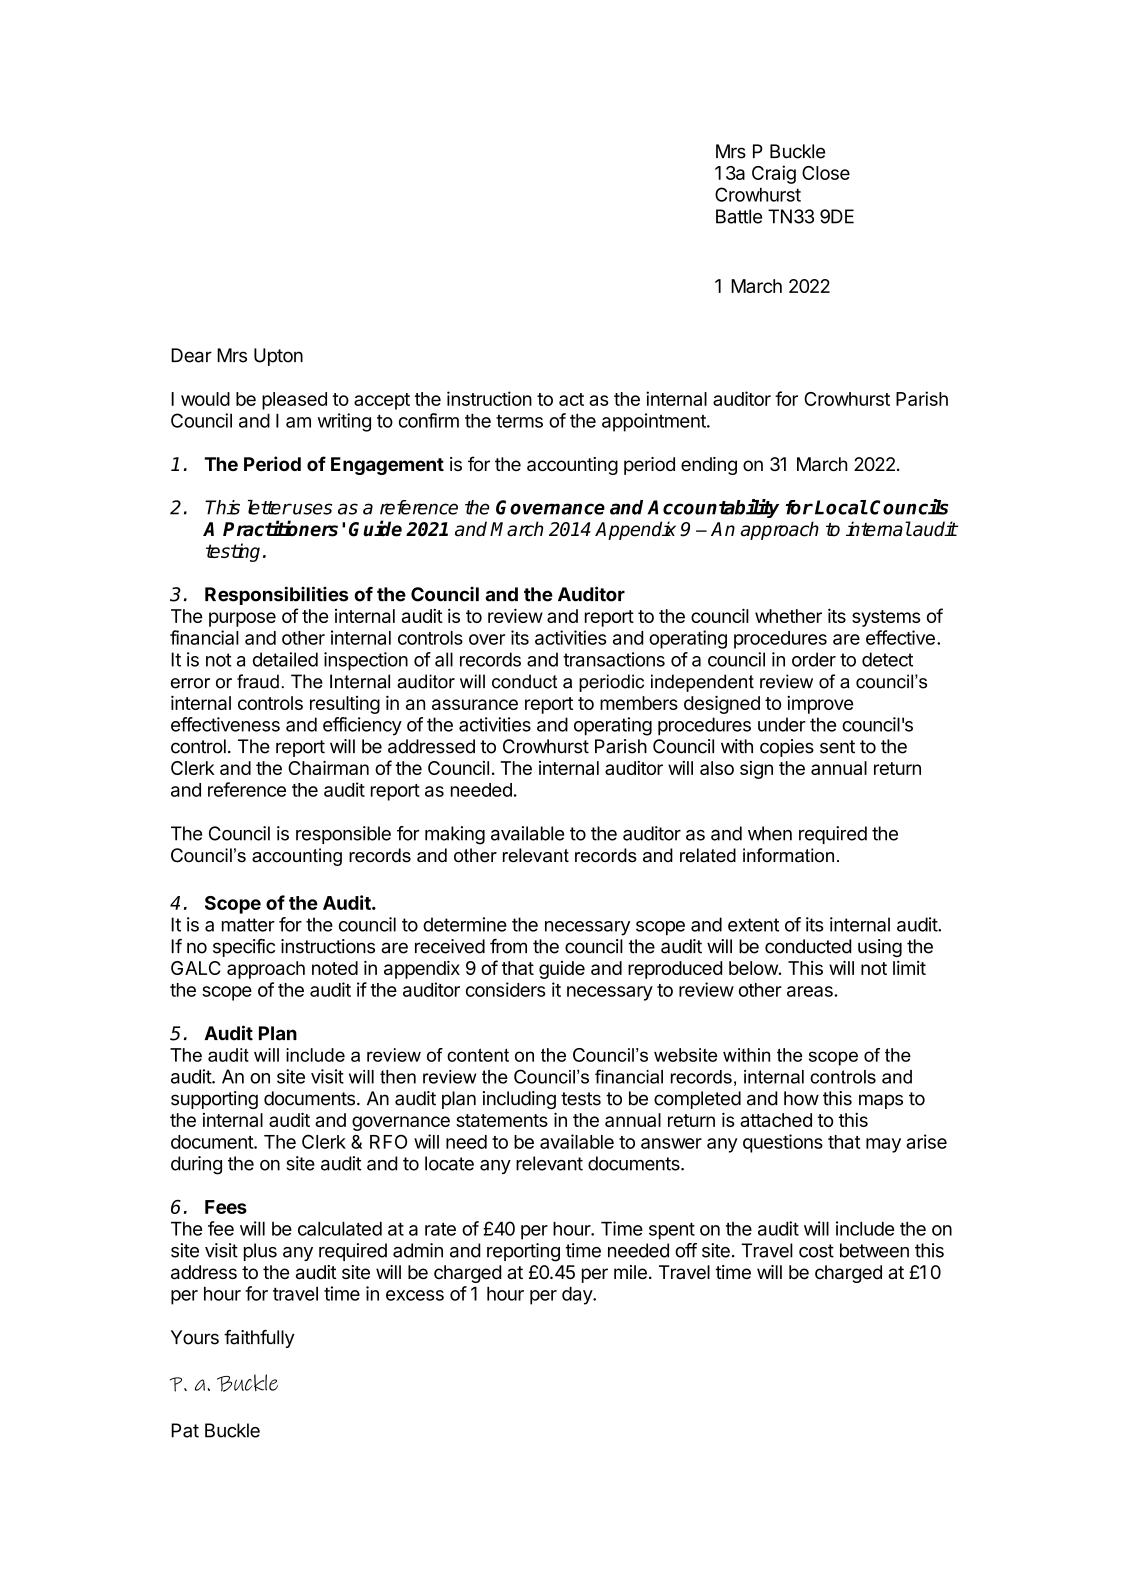 Image resolution: width=1125 pixels, height=1590 pixels. What do you see at coordinates (614, 659) in the screenshot?
I see `transactions` at bounding box center [614, 659].
